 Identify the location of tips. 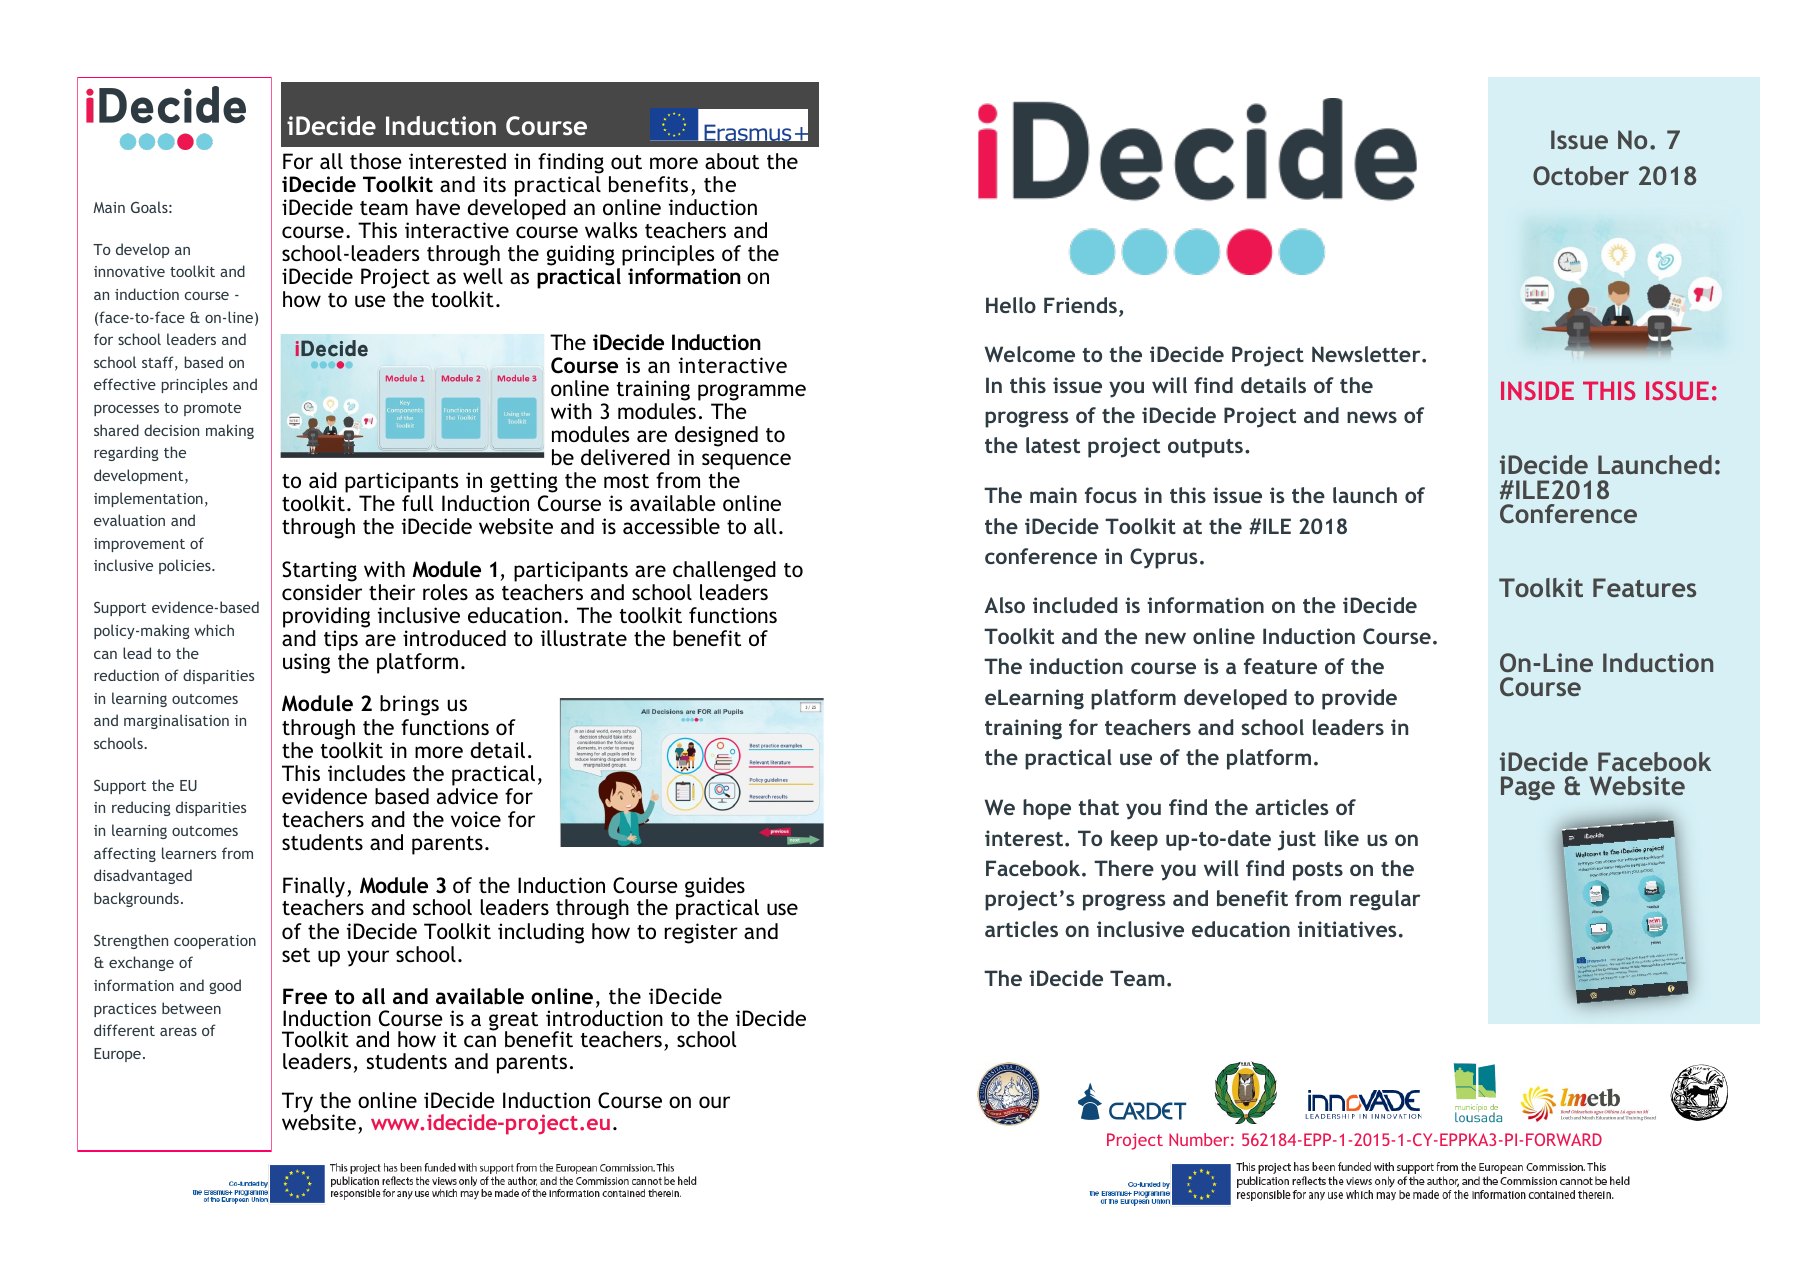
(341, 640).
